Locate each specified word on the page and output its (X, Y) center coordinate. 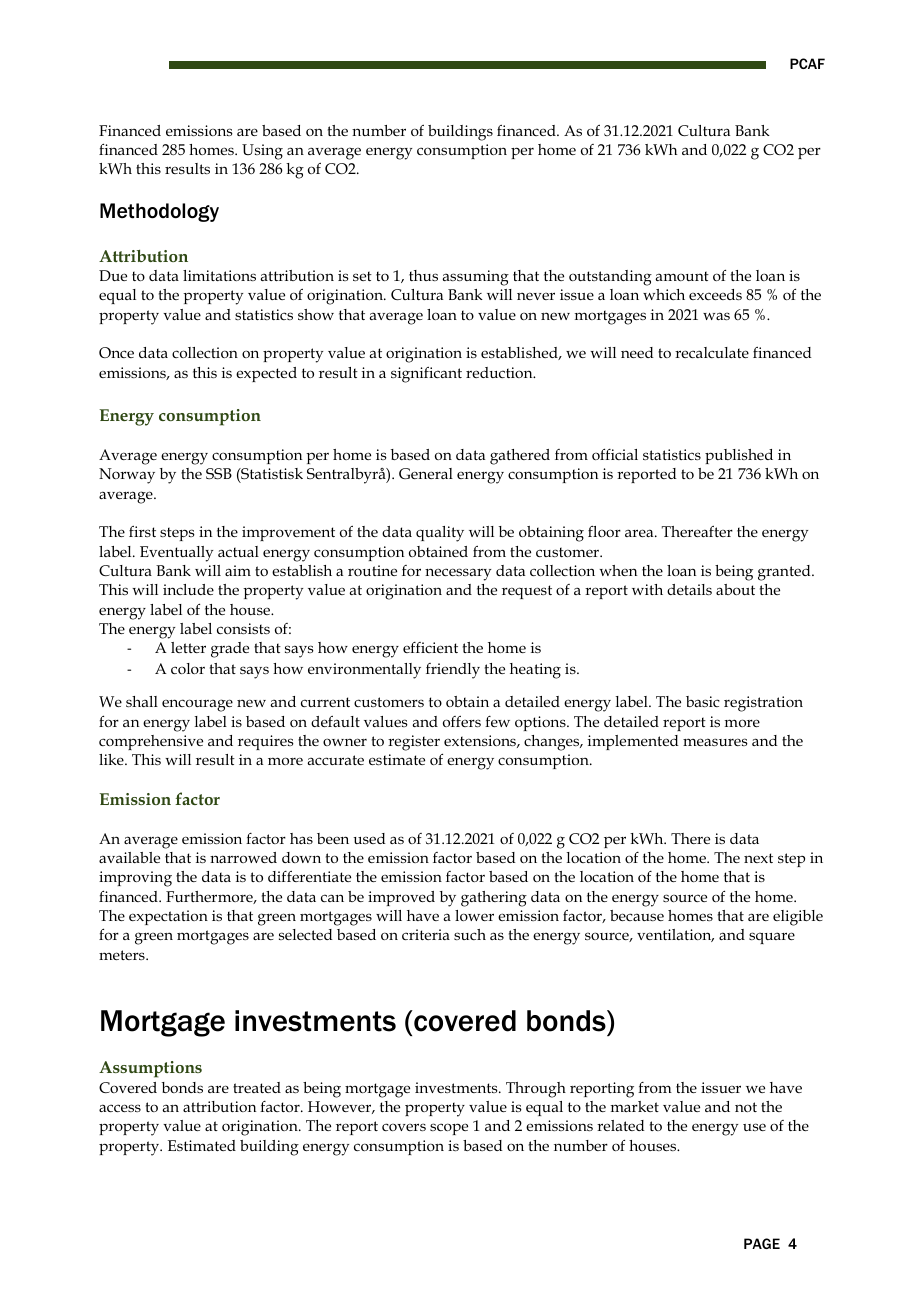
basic (703, 701)
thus (423, 275)
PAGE (762, 1243)
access (120, 1108)
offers (462, 721)
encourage (197, 705)
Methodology (159, 212)
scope (449, 1129)
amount (682, 276)
